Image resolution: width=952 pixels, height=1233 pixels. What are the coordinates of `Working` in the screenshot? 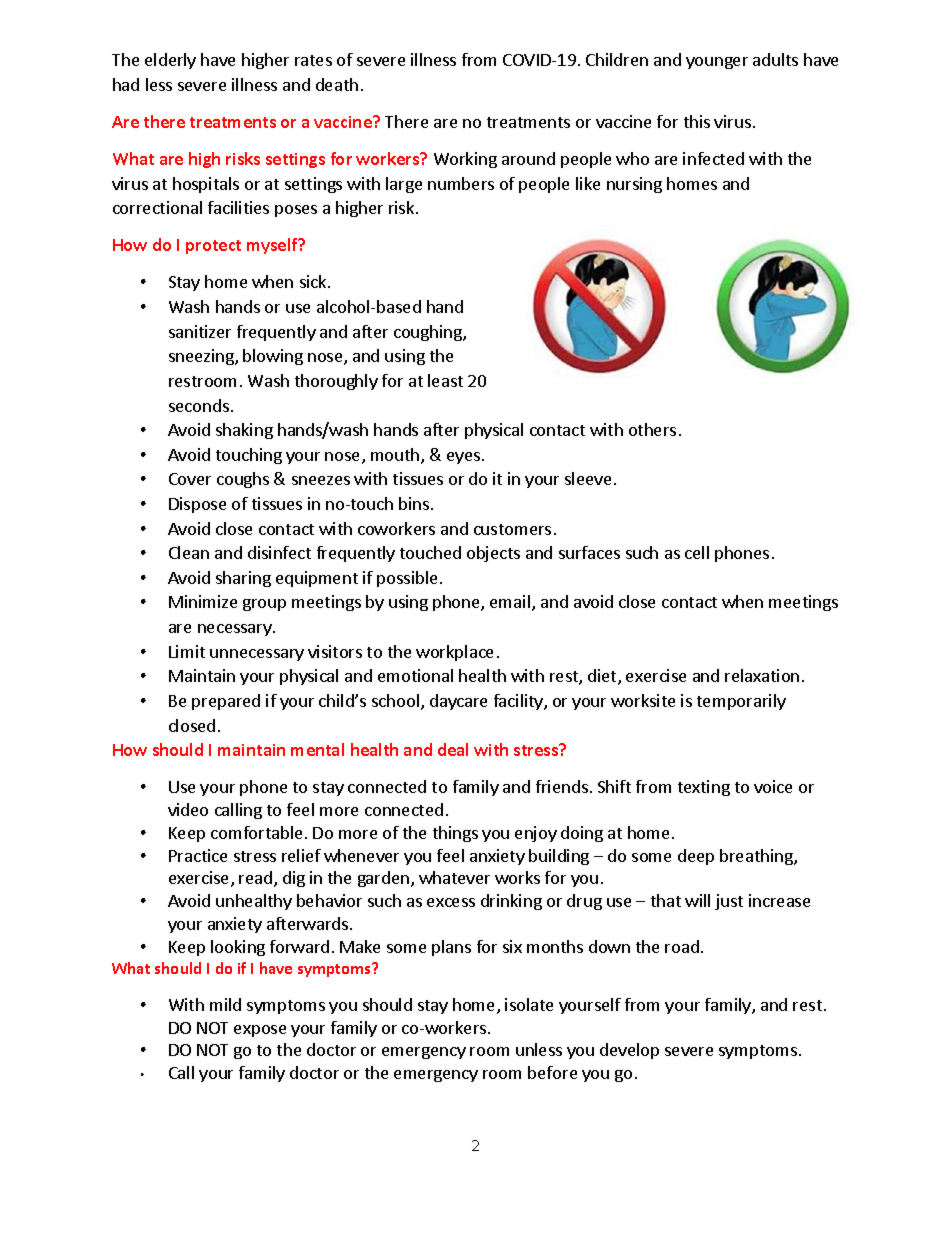 It's located at (465, 160).
